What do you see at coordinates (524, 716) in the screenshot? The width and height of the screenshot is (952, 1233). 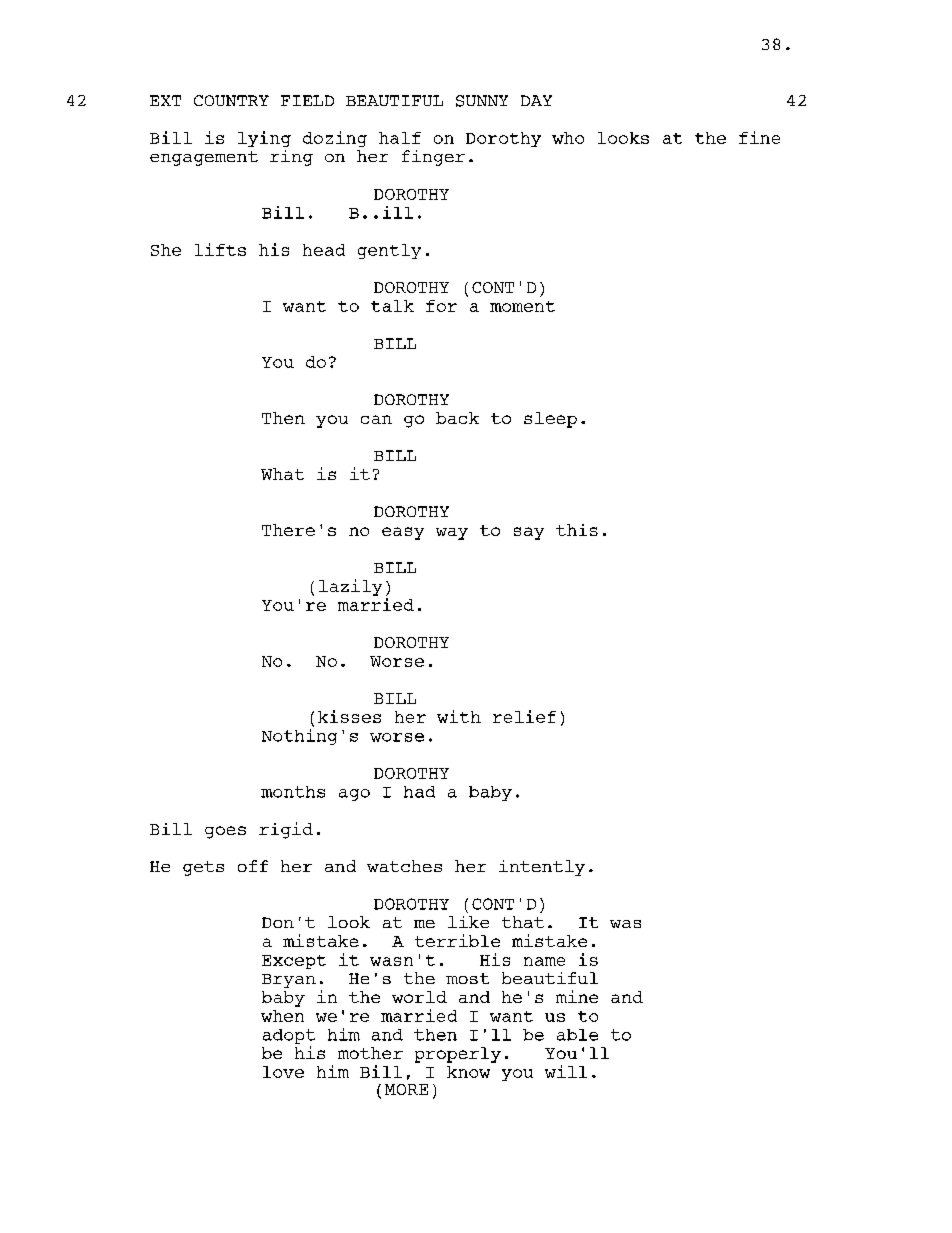 I see `relief` at bounding box center [524, 716].
